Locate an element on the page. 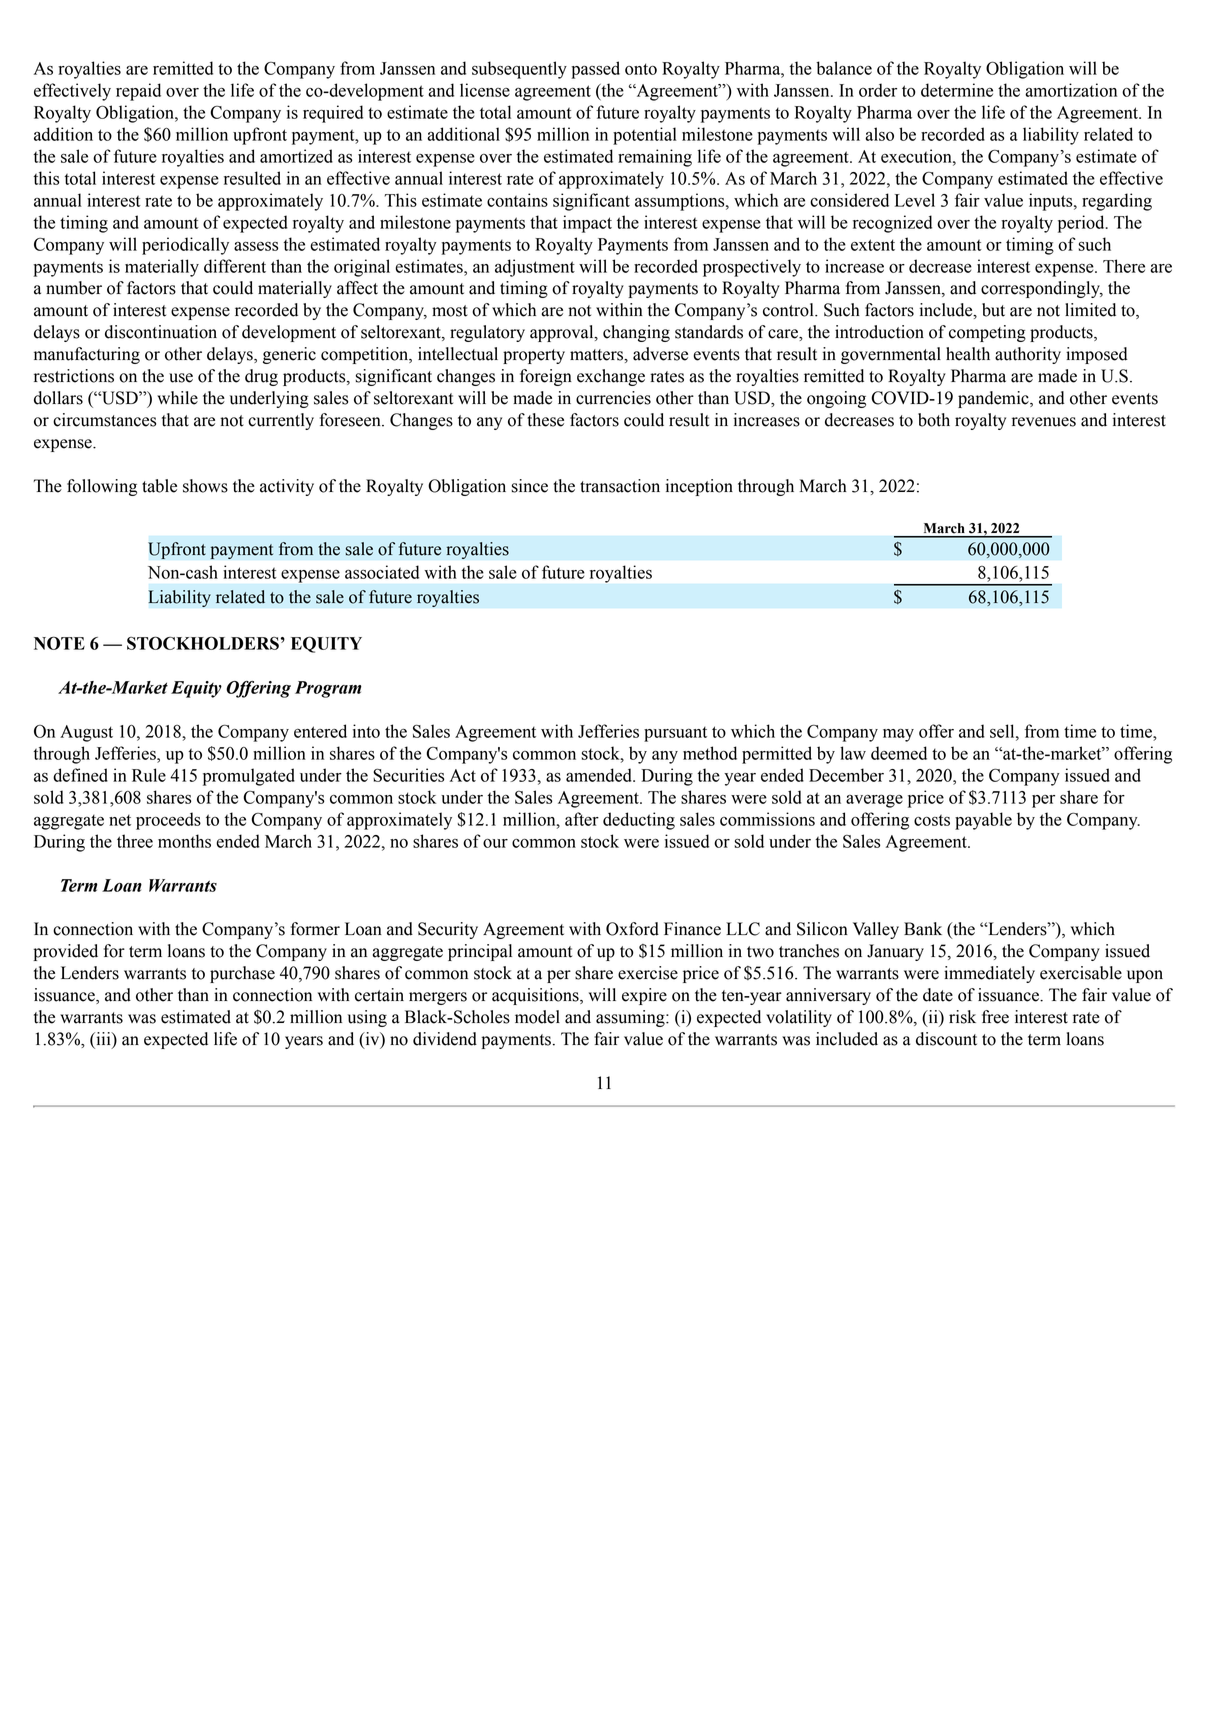 Image resolution: width=1210 pixels, height=1712 pixels. transaction is located at coordinates (620, 486).
